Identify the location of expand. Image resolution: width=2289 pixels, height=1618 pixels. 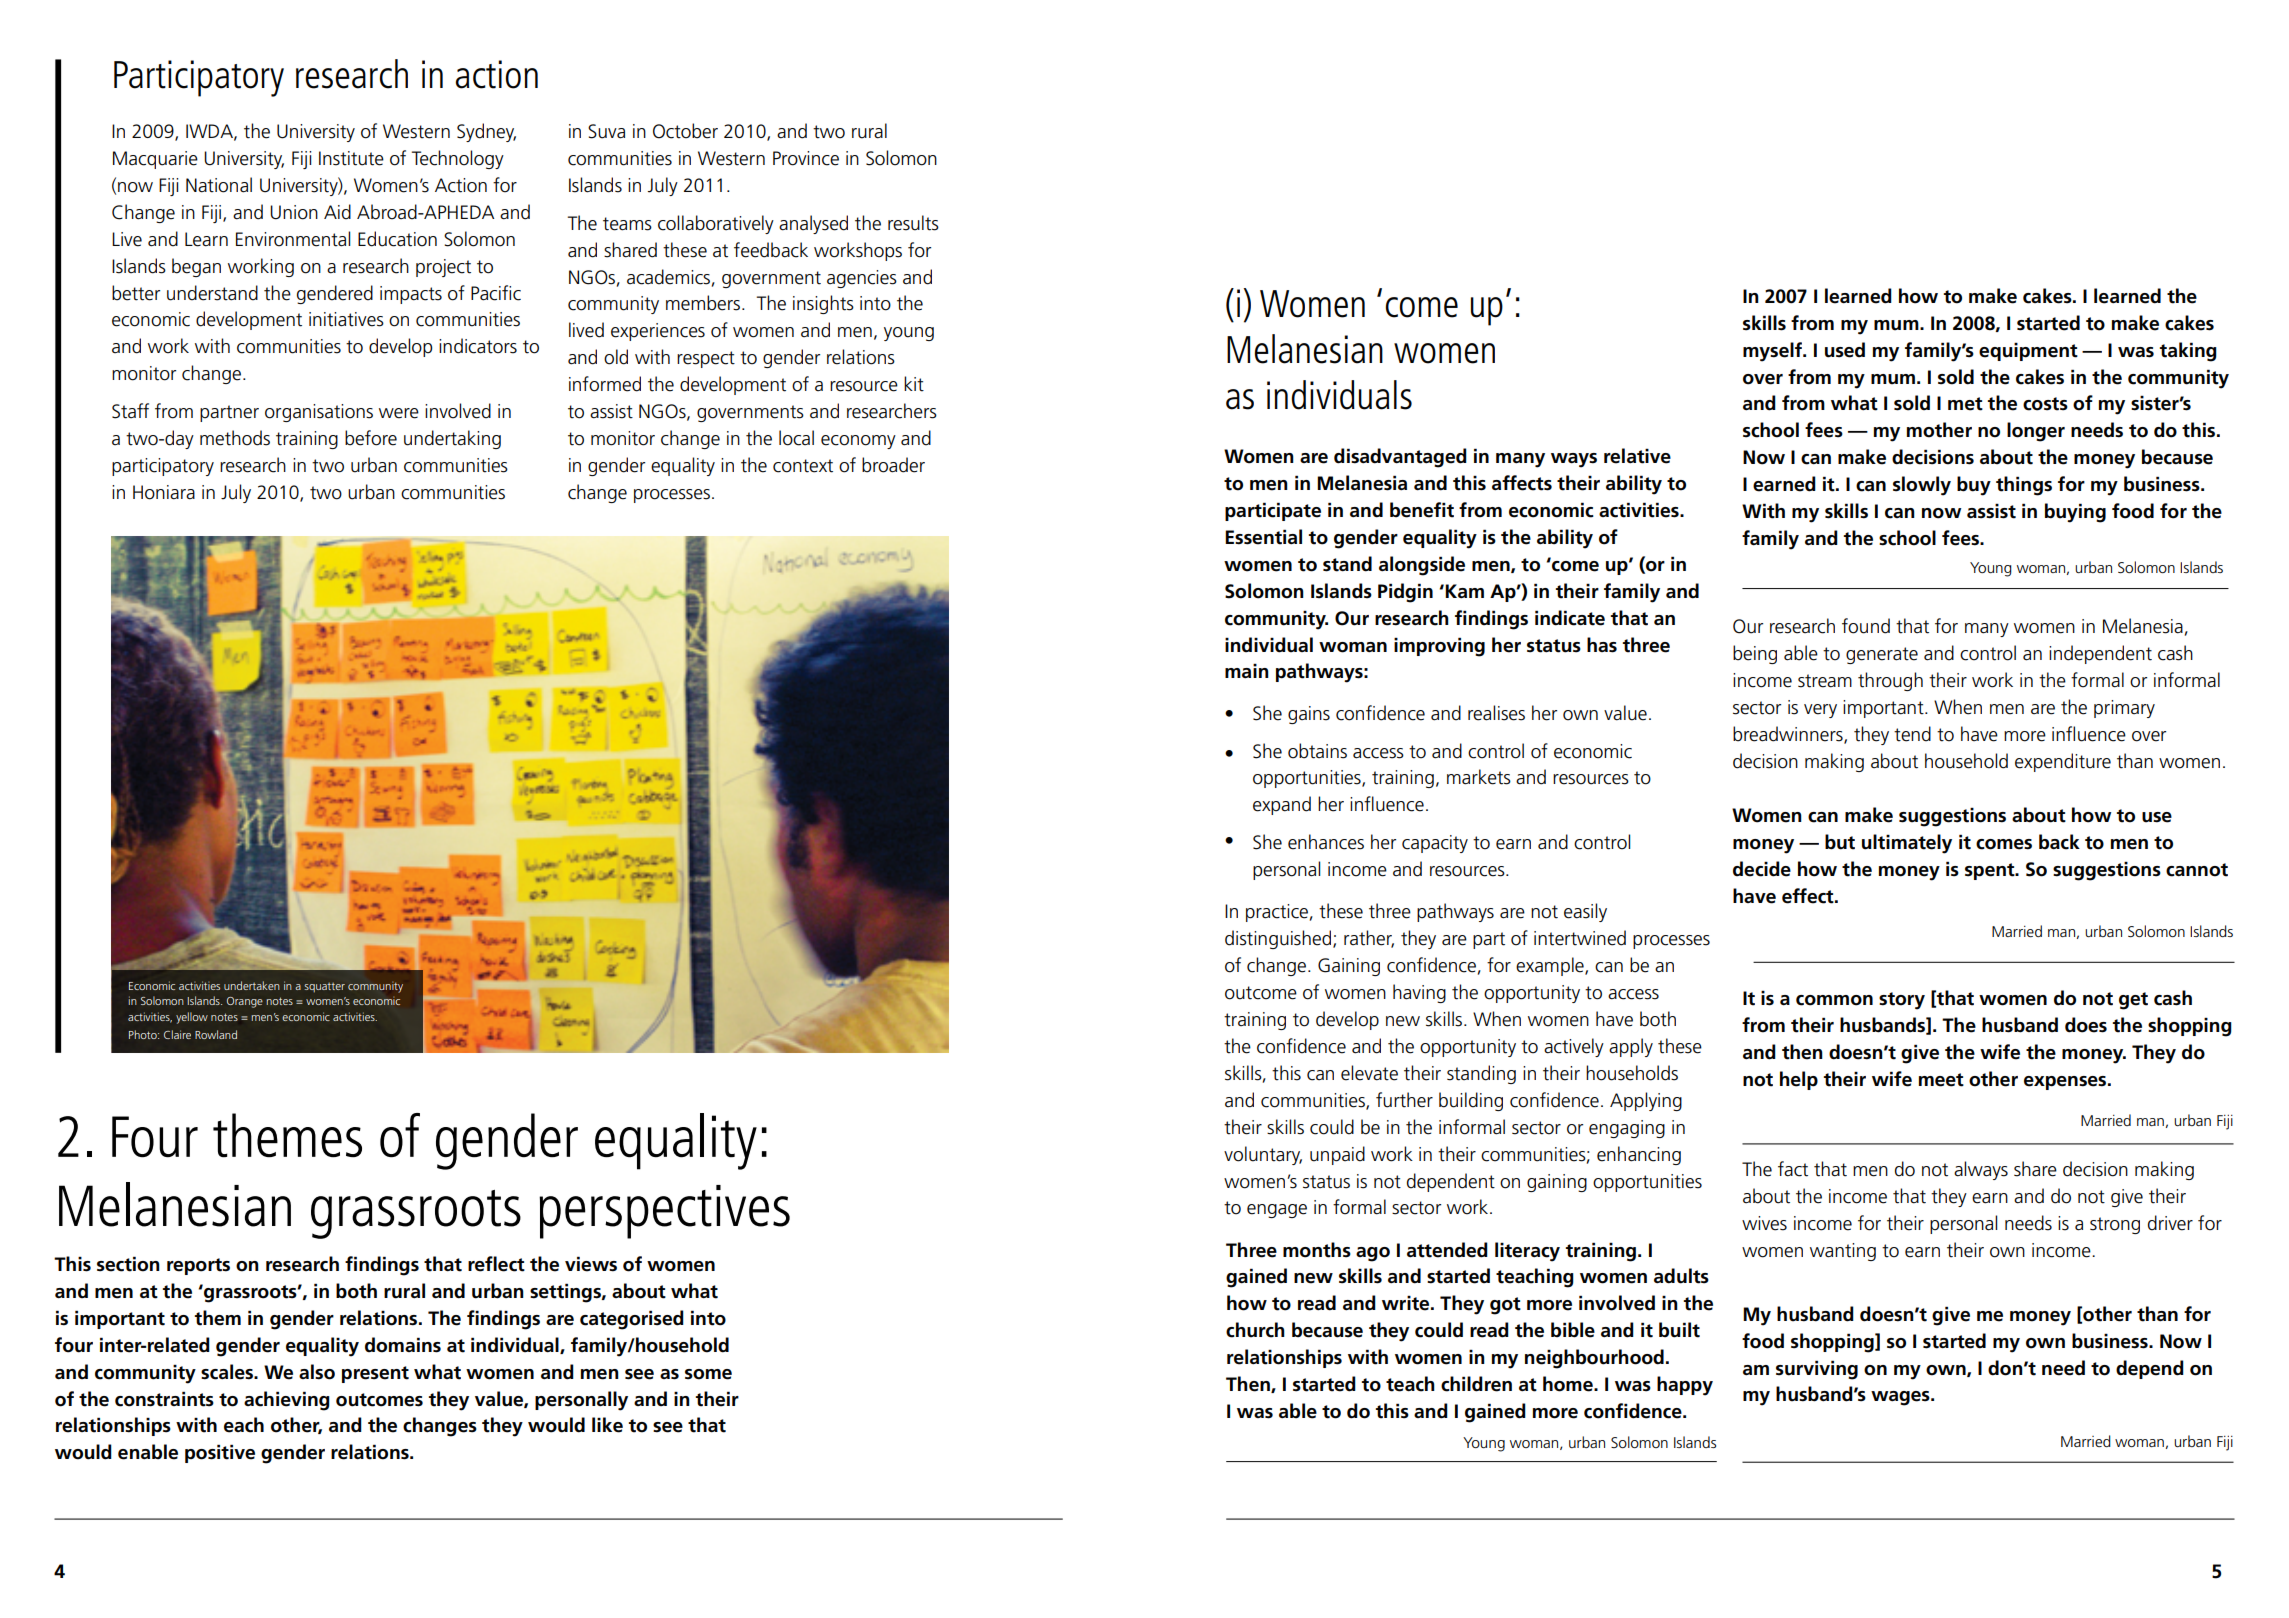
(1282, 805).
